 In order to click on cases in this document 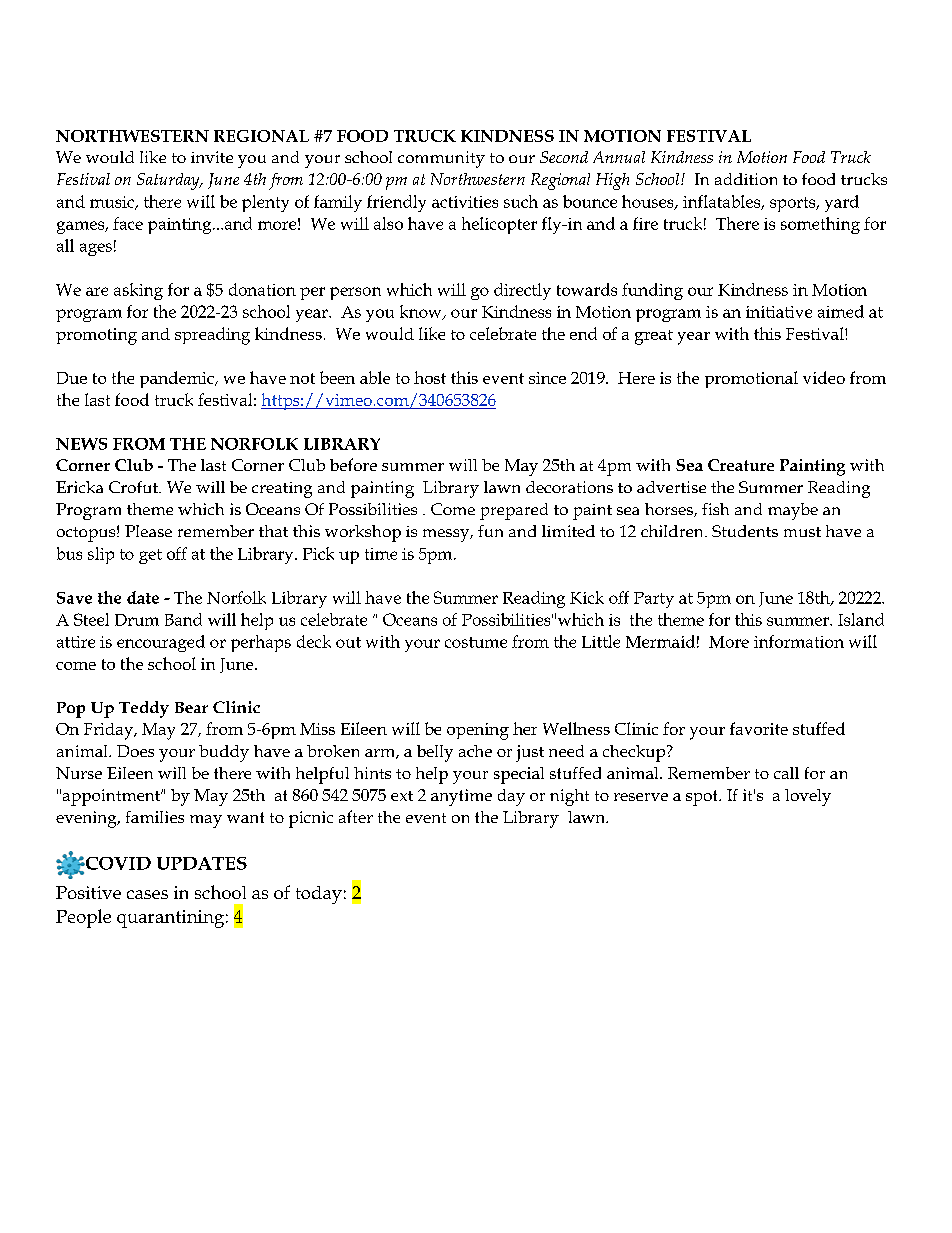, I will do `click(147, 894)`.
